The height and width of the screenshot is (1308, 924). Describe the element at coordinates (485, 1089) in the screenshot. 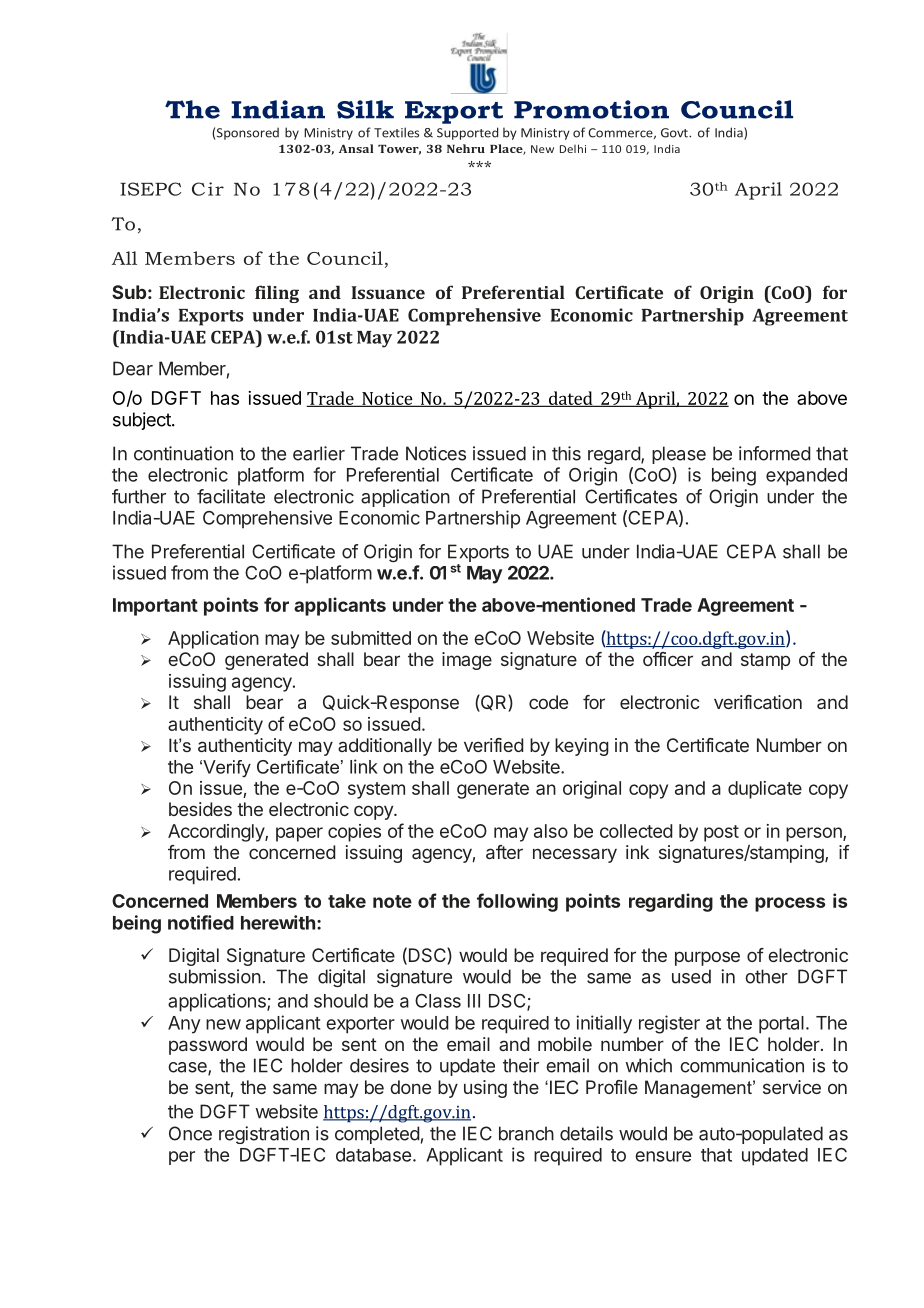

I see `using` at that location.
